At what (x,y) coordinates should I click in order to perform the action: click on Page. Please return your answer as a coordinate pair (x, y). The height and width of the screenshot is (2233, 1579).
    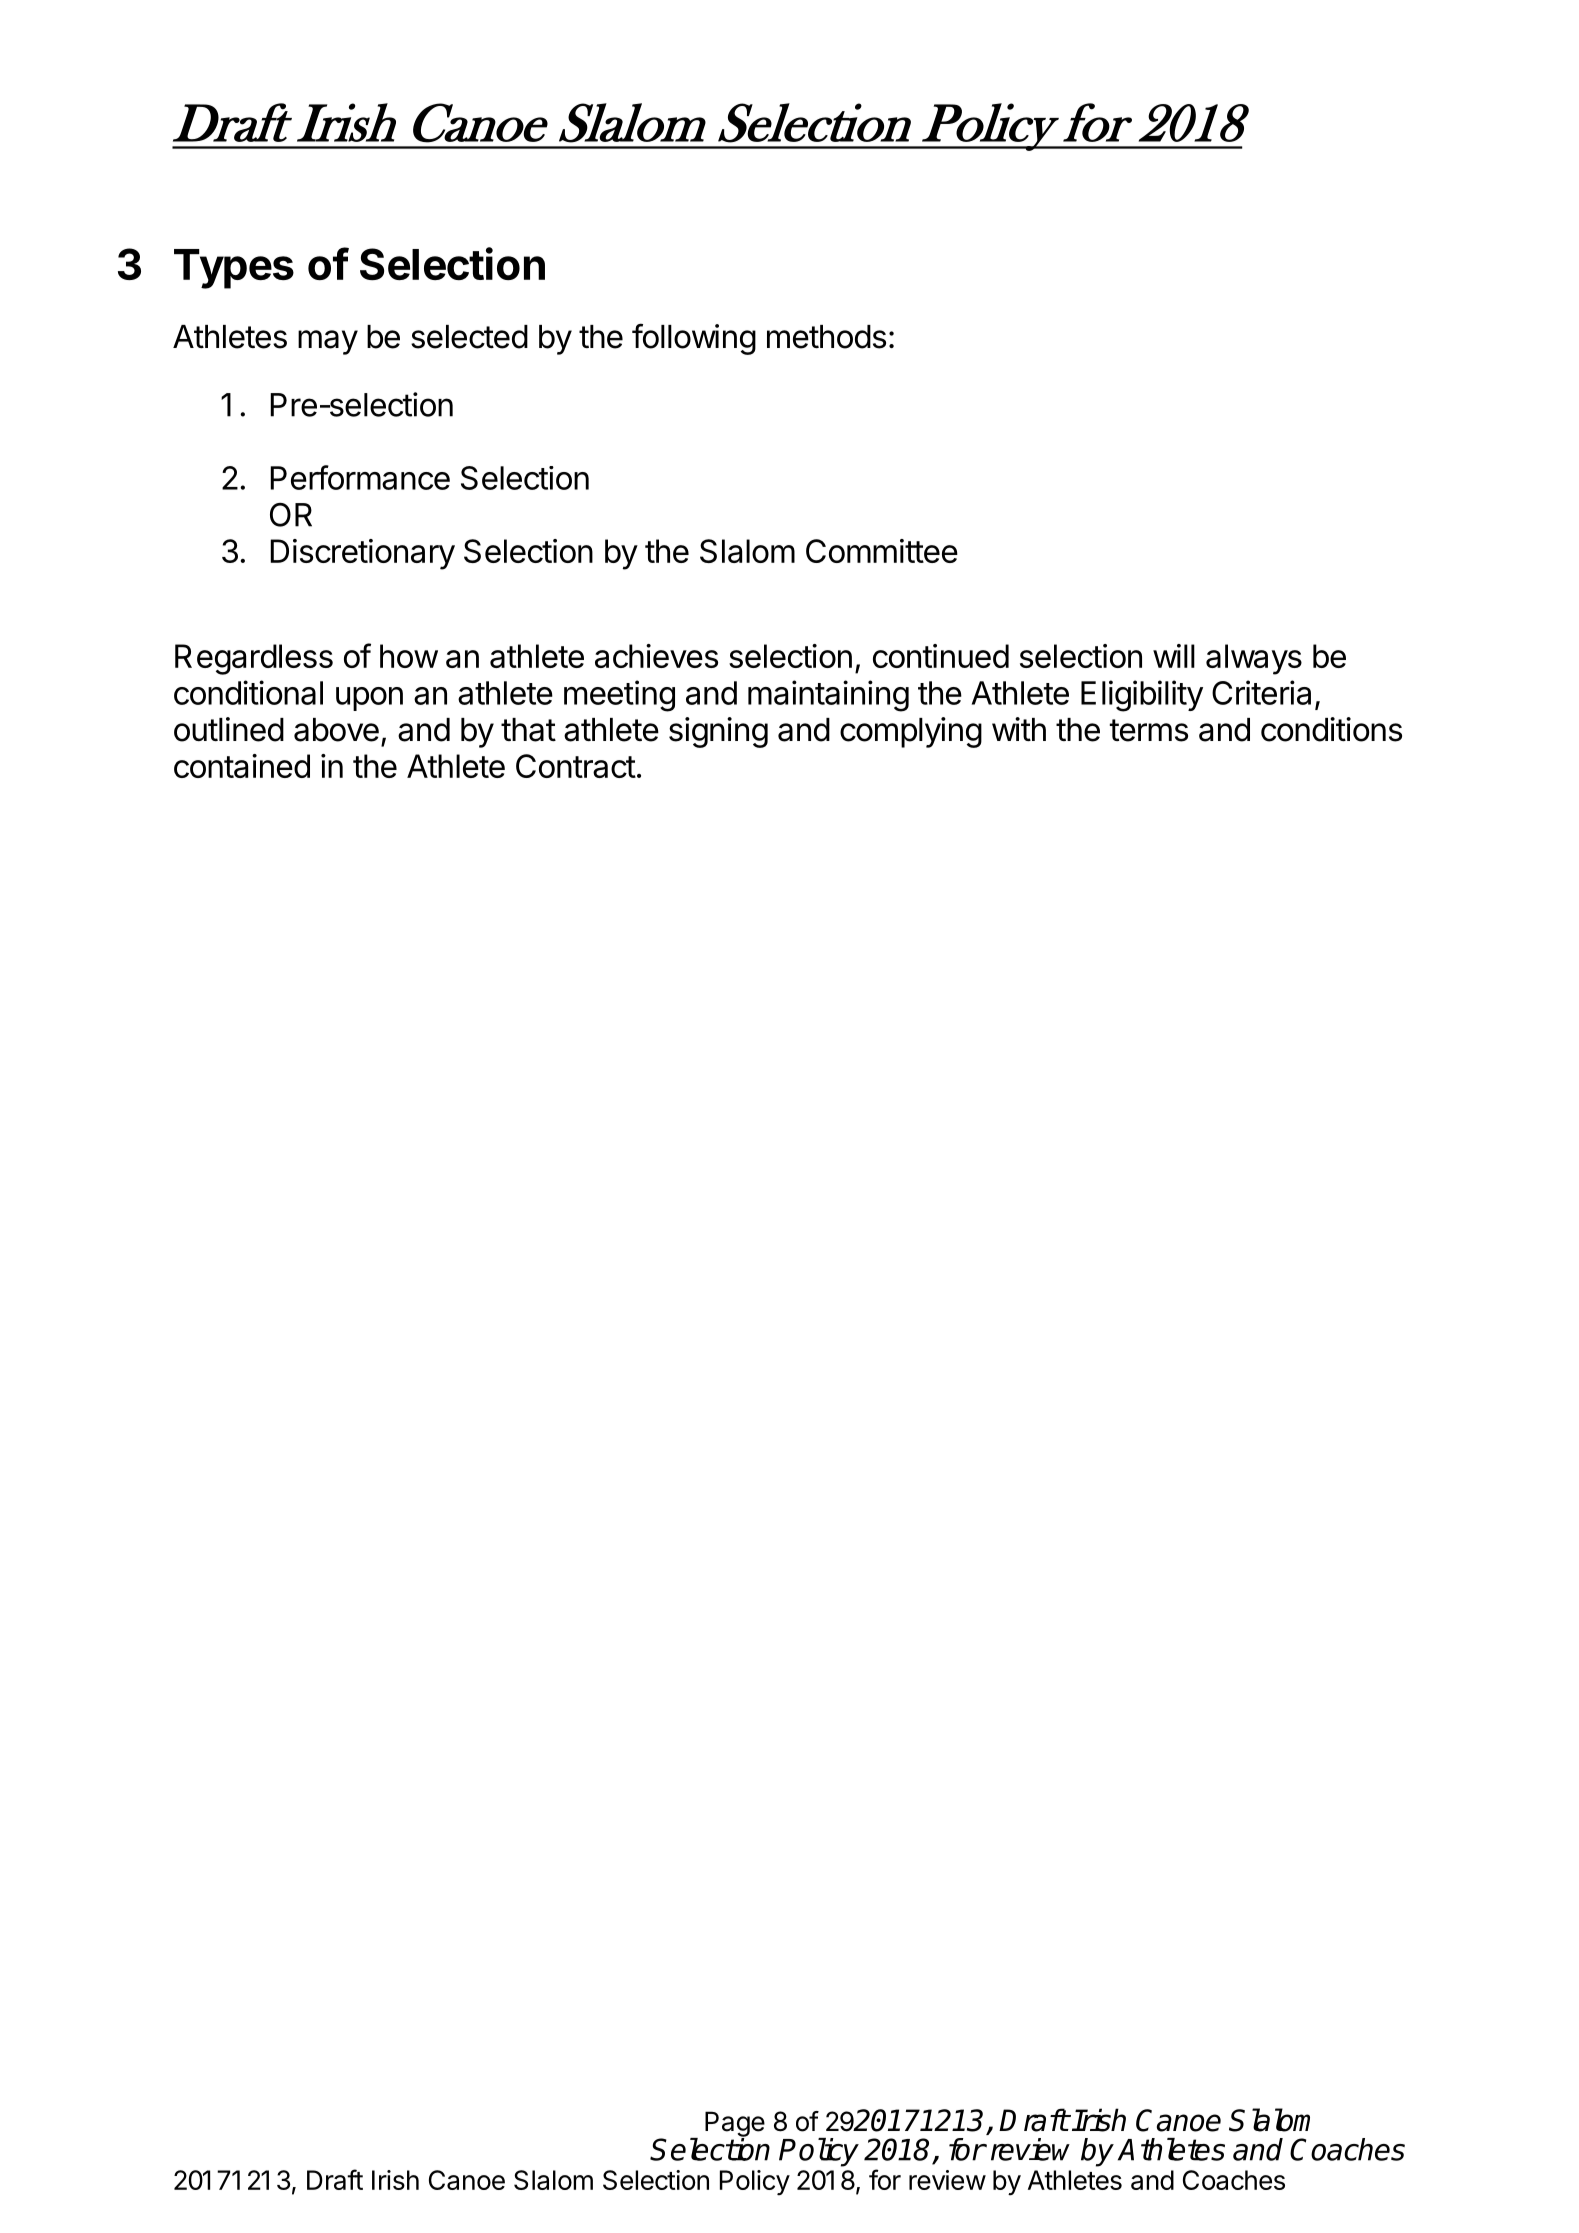
    Looking at the image, I should click on (735, 2125).
